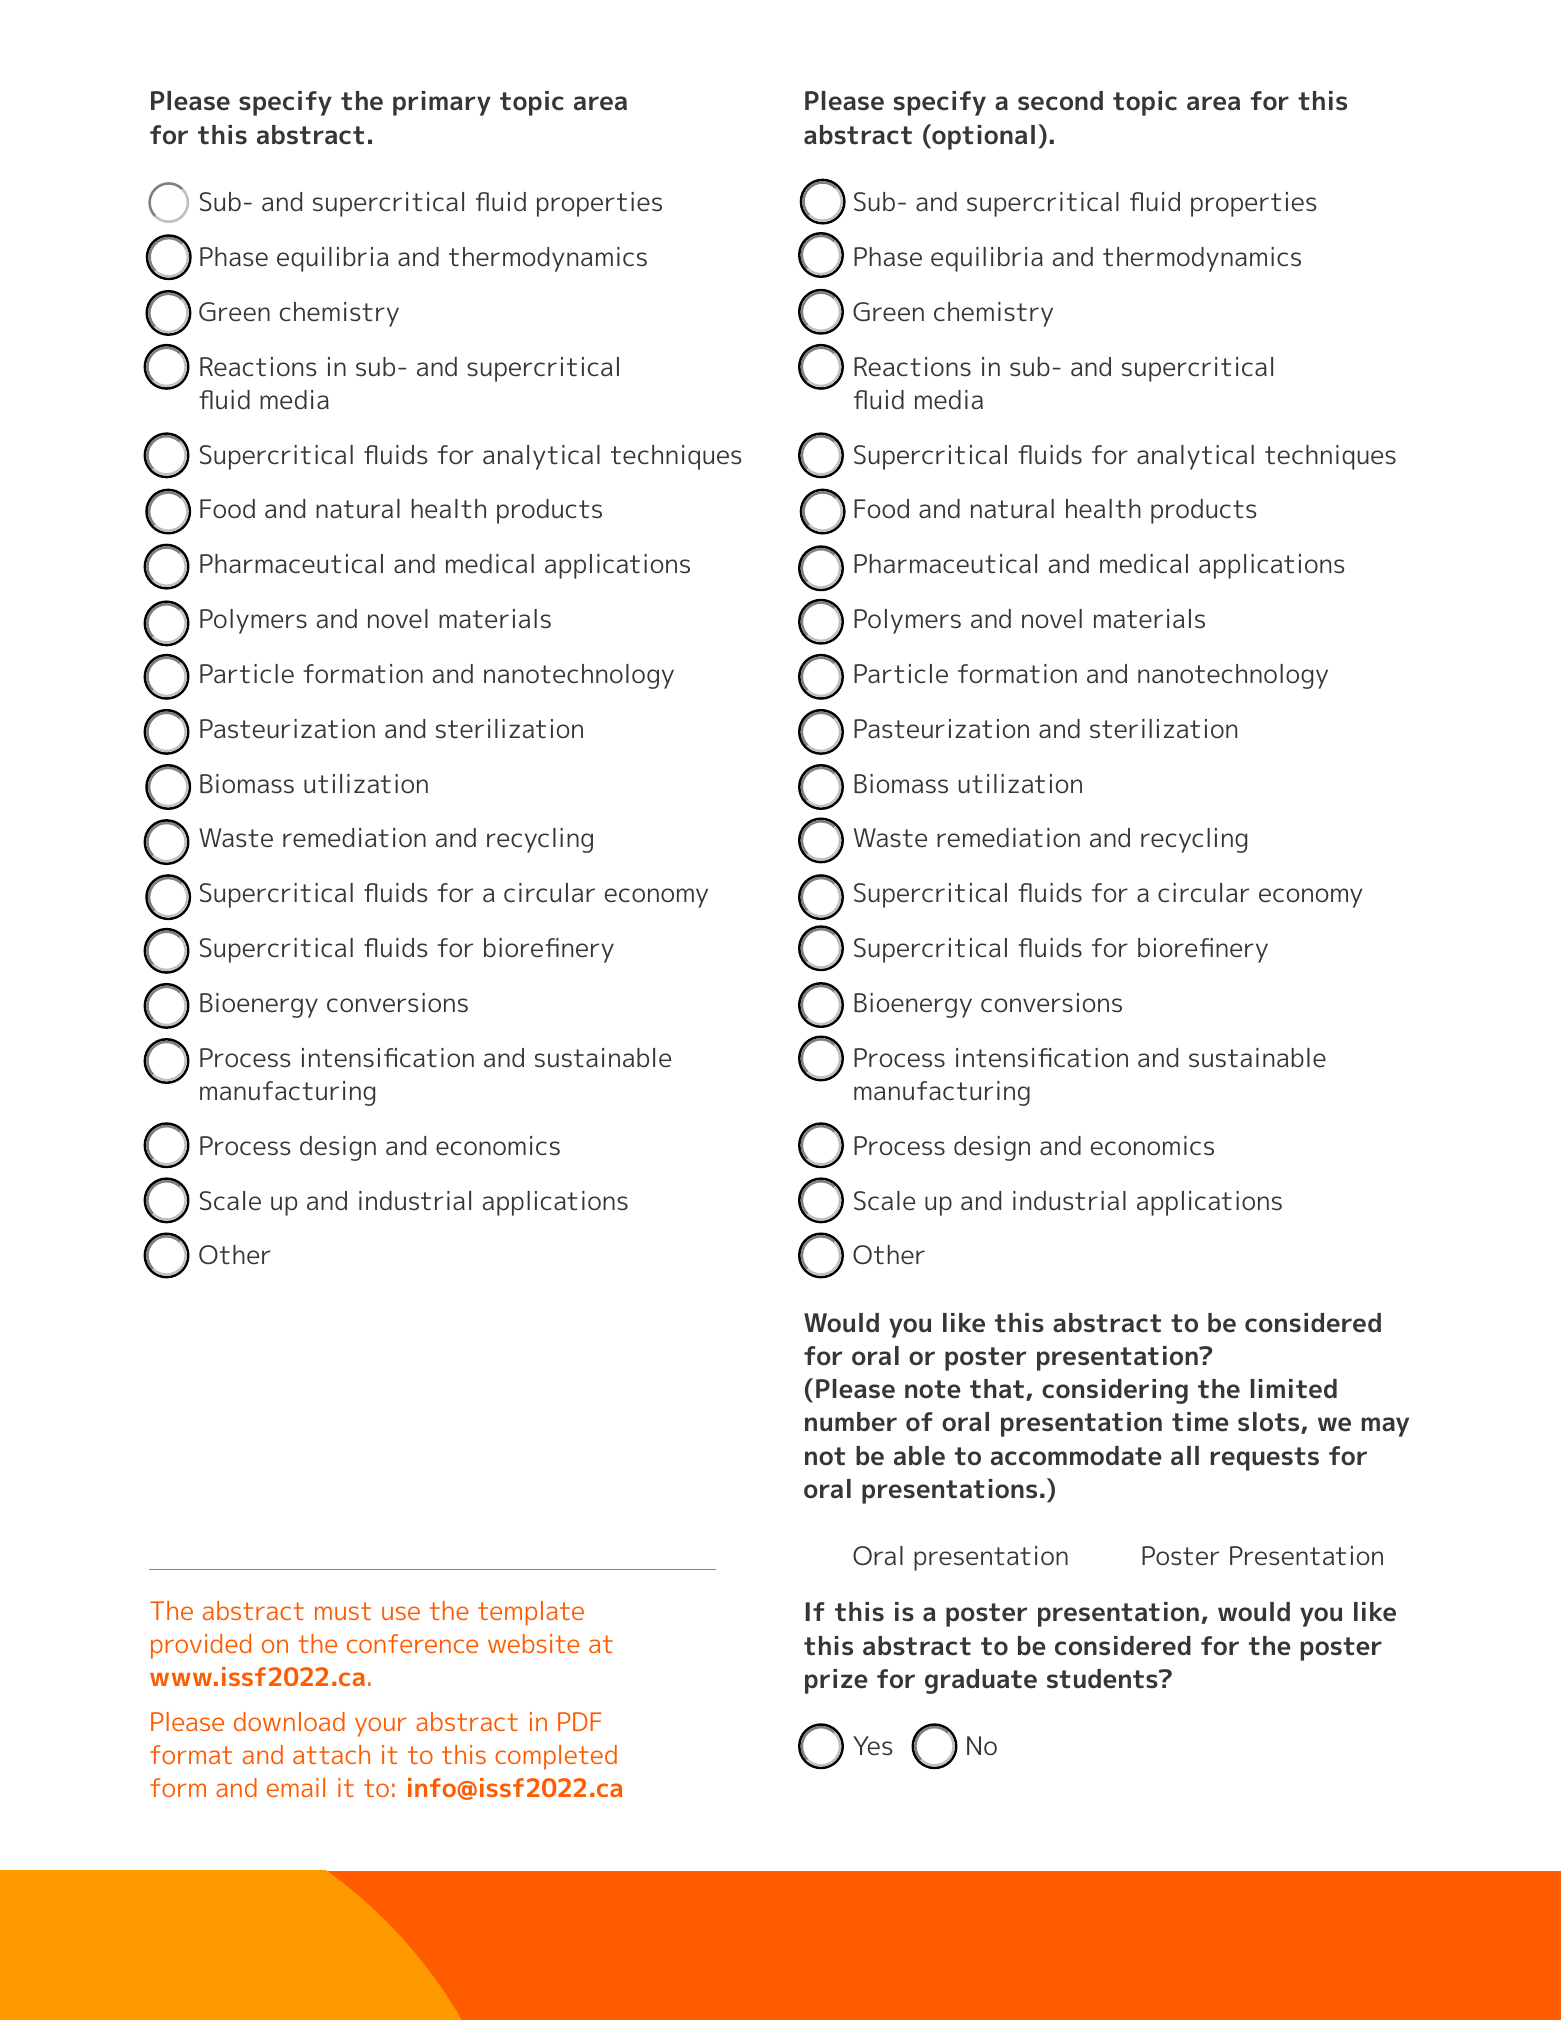  What do you see at coordinates (1103, 1679) in the page?
I see `students` at bounding box center [1103, 1679].
